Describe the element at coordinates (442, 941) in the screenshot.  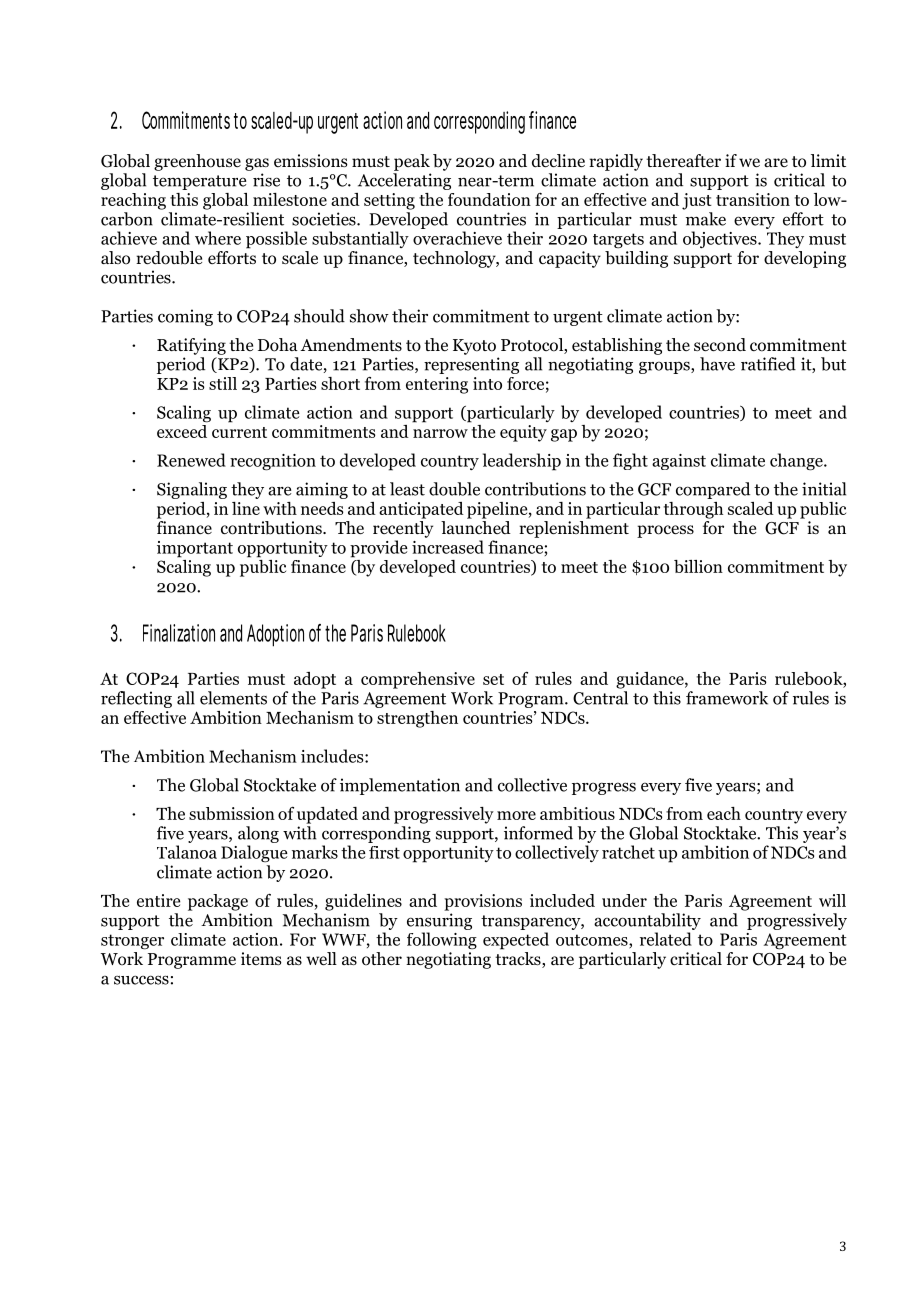
I see `following` at that location.
